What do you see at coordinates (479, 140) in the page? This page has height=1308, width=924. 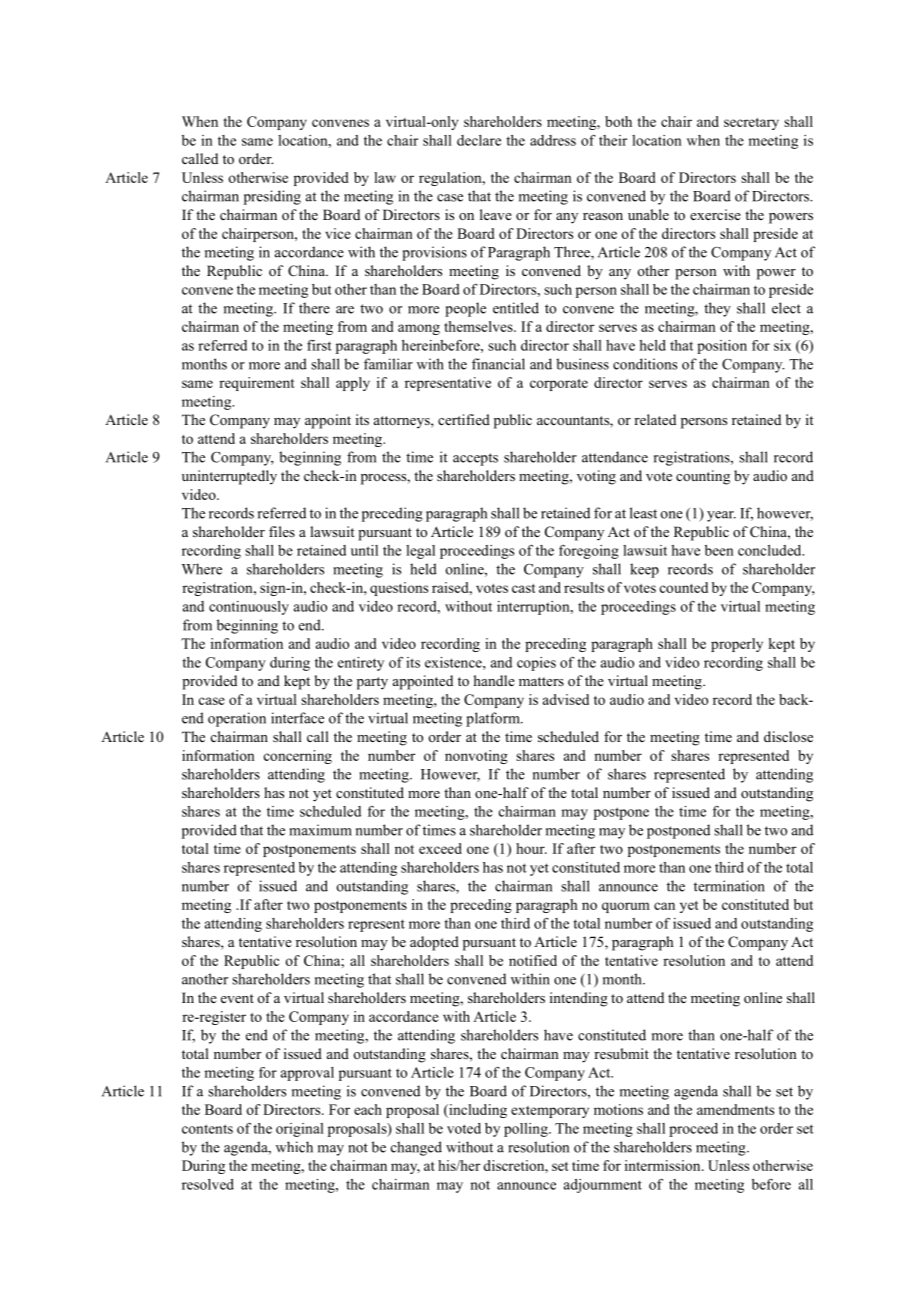 I see `declare` at bounding box center [479, 140].
